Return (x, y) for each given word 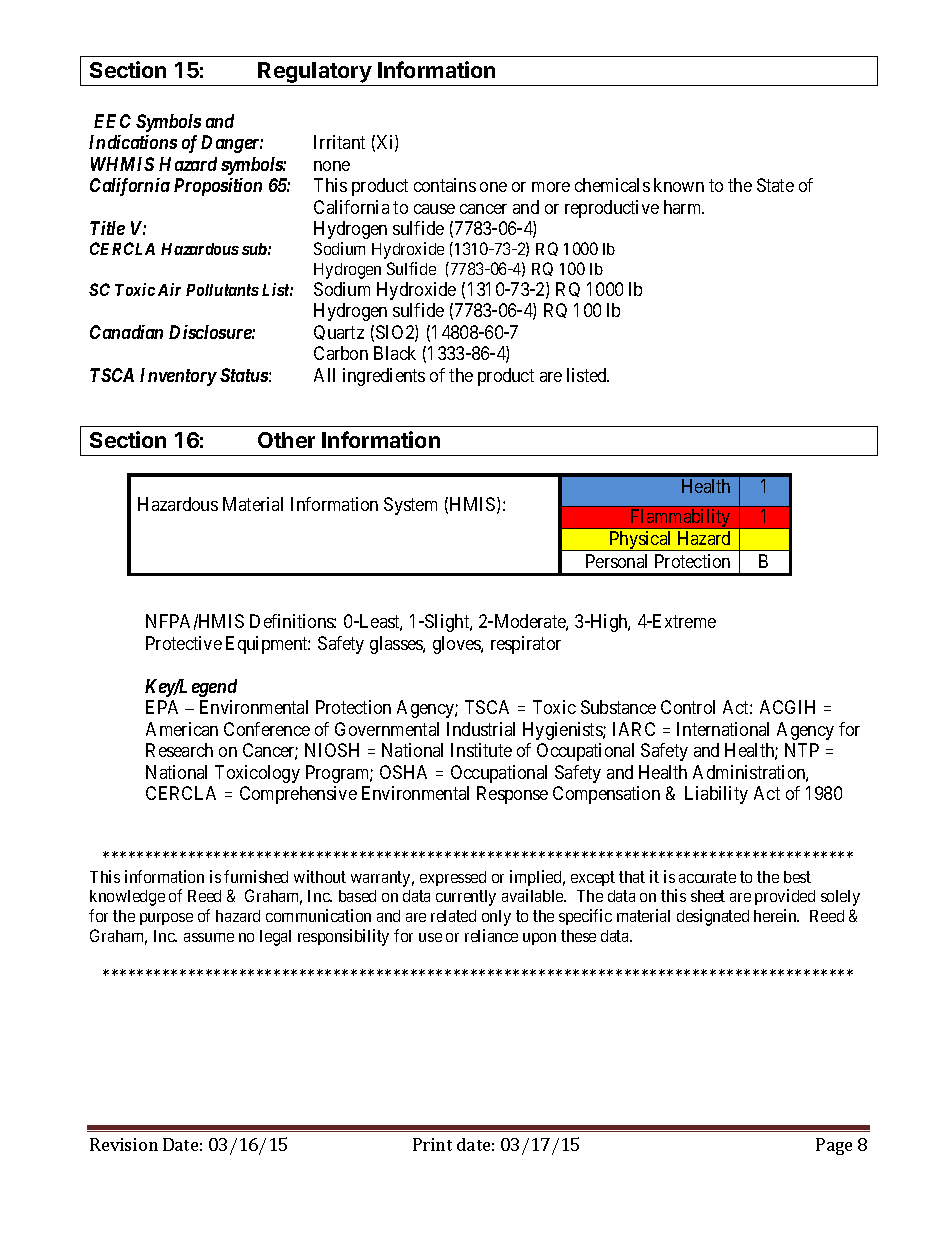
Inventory (178, 377)
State (775, 185)
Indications (133, 142)
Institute (481, 750)
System (410, 506)
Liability (716, 795)
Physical (641, 541)
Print (432, 1144)
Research (179, 750)
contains (445, 185)
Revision (124, 1144)
